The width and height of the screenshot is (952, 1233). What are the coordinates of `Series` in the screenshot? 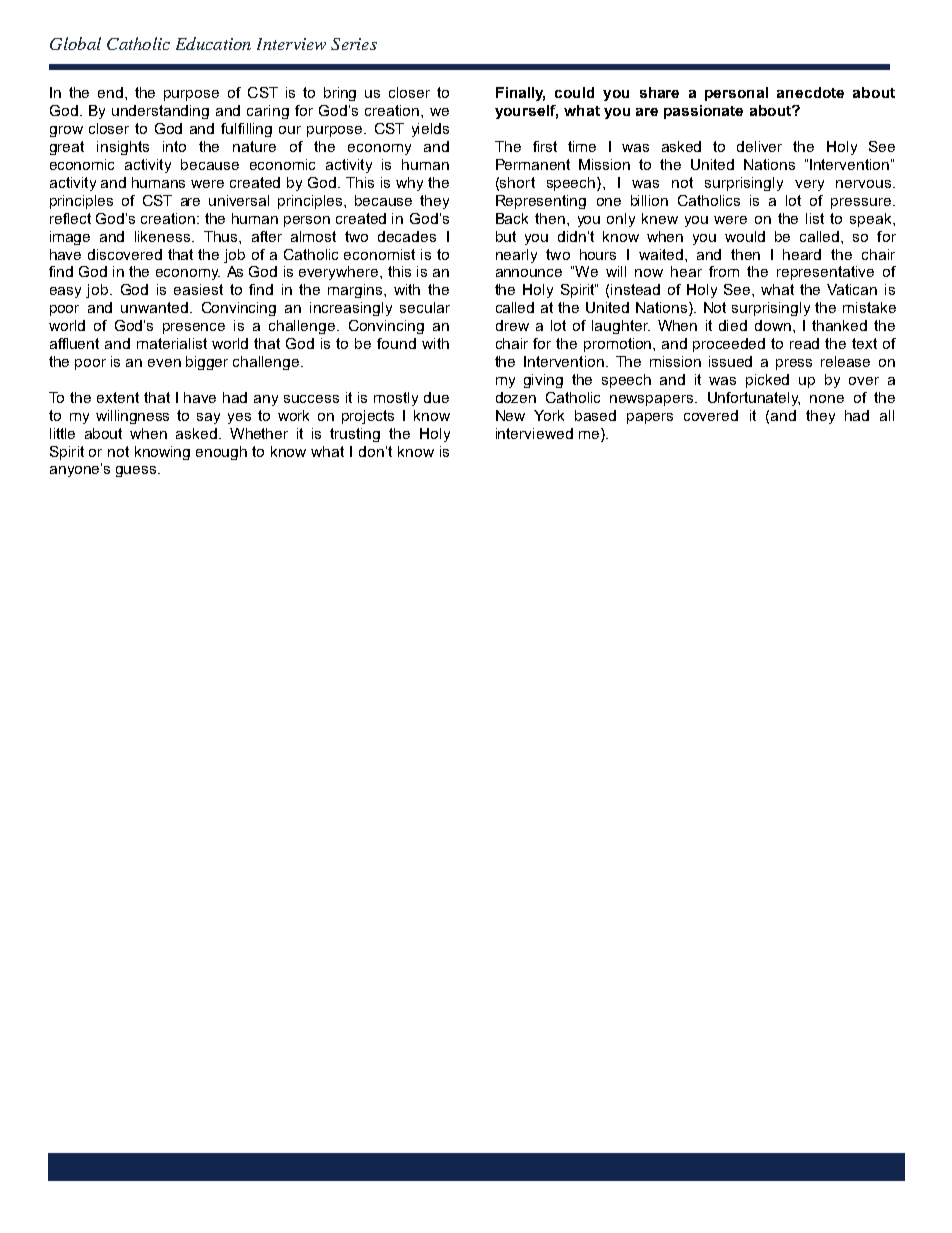 It's located at (354, 44).
